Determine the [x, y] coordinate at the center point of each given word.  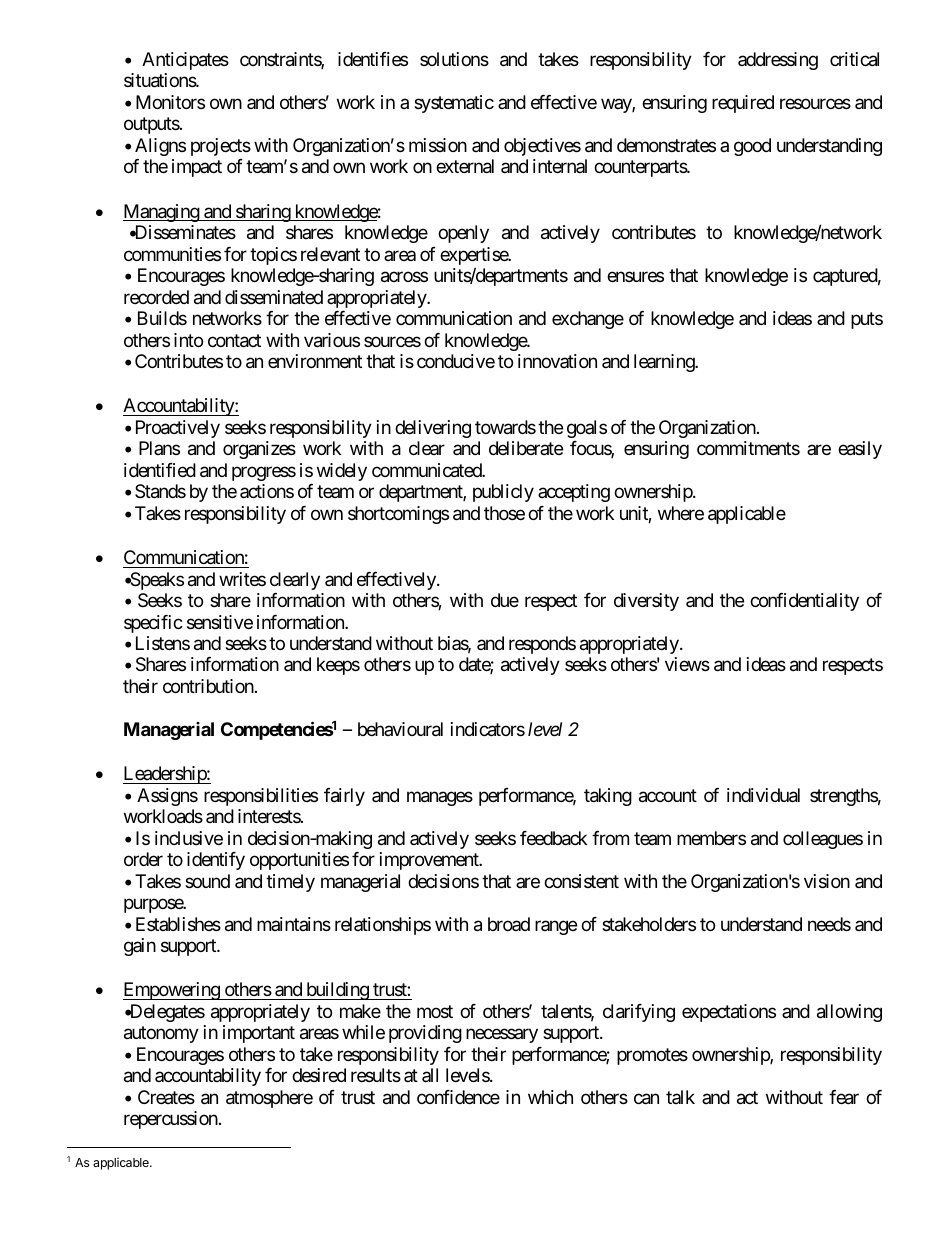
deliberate [526, 448]
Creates [166, 1097]
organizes [259, 450]
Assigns [167, 797]
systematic [454, 104]
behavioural [400, 729]
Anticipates [185, 61]
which [550, 1097]
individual [763, 795]
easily [860, 450]
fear [844, 1097]
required [743, 104]
